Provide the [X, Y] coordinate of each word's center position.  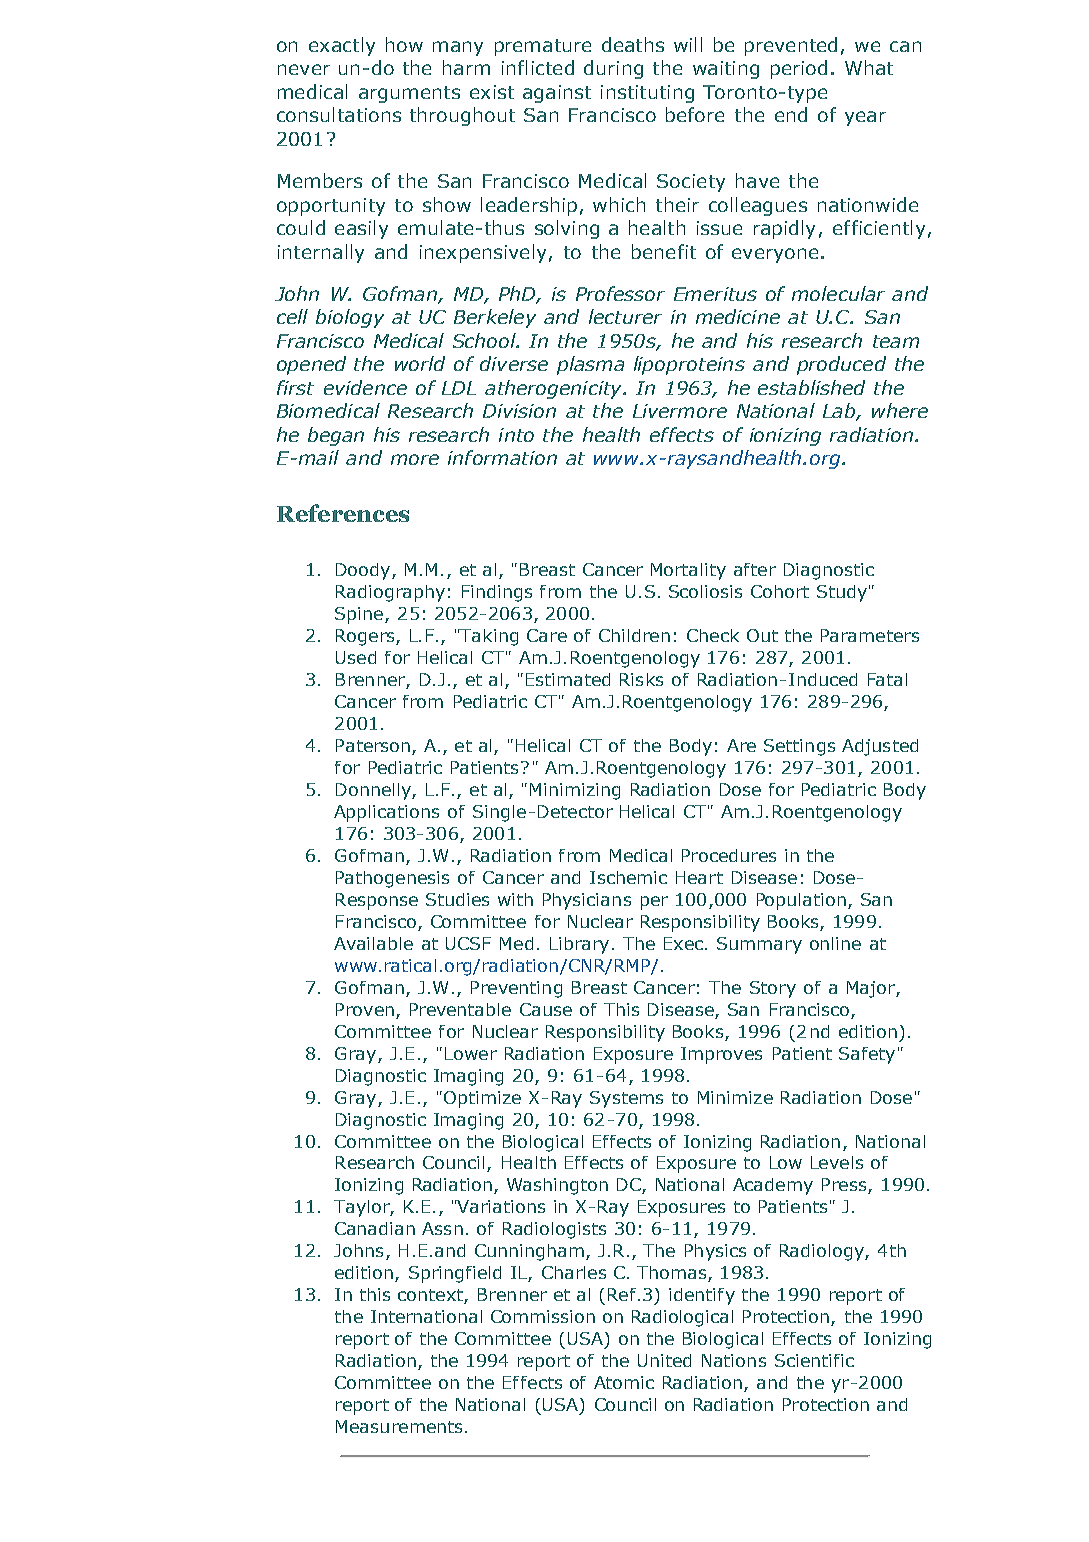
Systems [626, 1099]
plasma [590, 365]
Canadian [375, 1228]
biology [350, 318]
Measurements [399, 1426]
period [799, 69]
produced [841, 365]
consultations [339, 114]
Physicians [587, 901]
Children [634, 635]
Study [842, 593]
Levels [837, 1162]
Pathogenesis [392, 879]
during [613, 69]
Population [801, 901]
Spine [359, 615]
